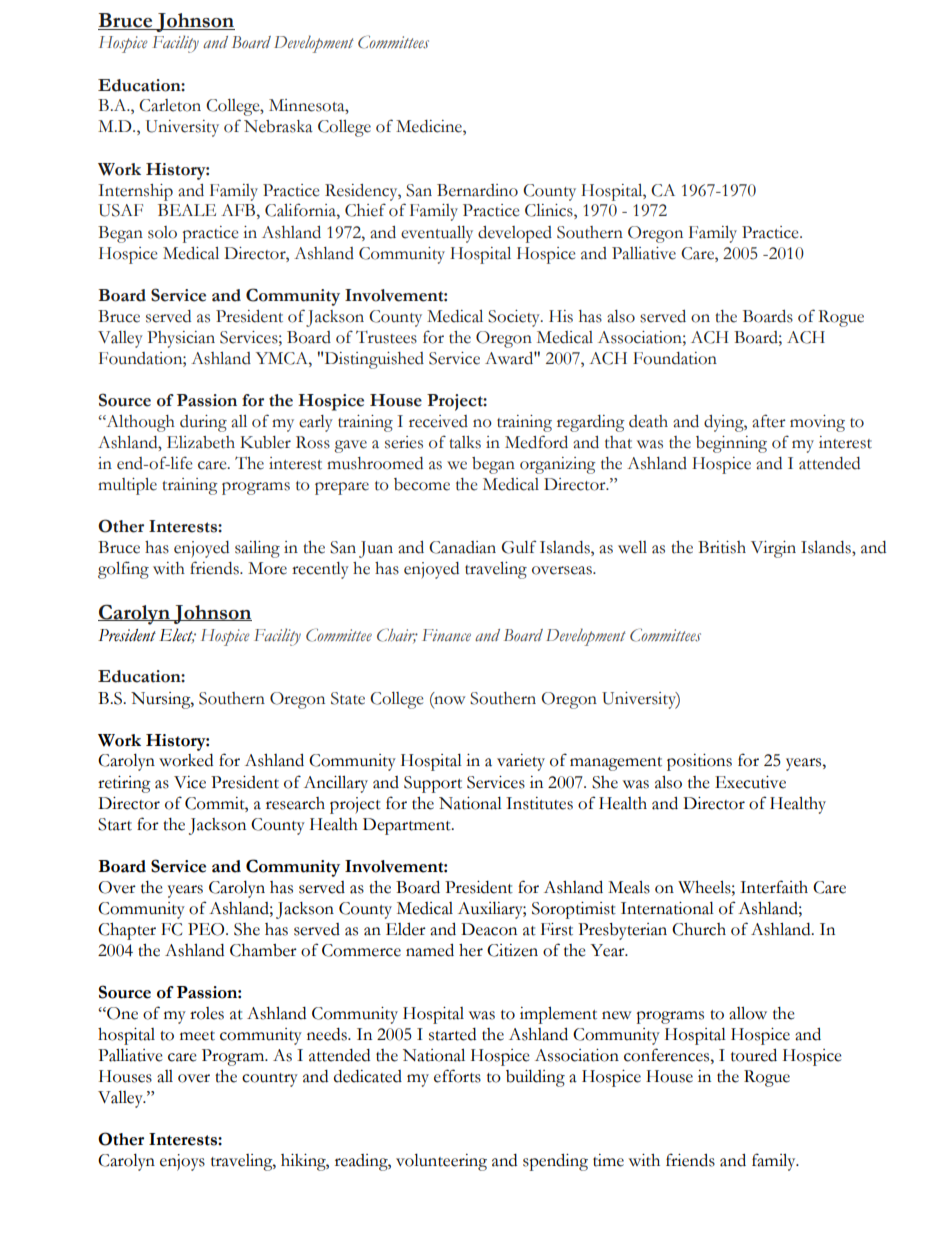 The image size is (952, 1233). What do you see at coordinates (170, 105) in the screenshot?
I see `Carleton` at bounding box center [170, 105].
